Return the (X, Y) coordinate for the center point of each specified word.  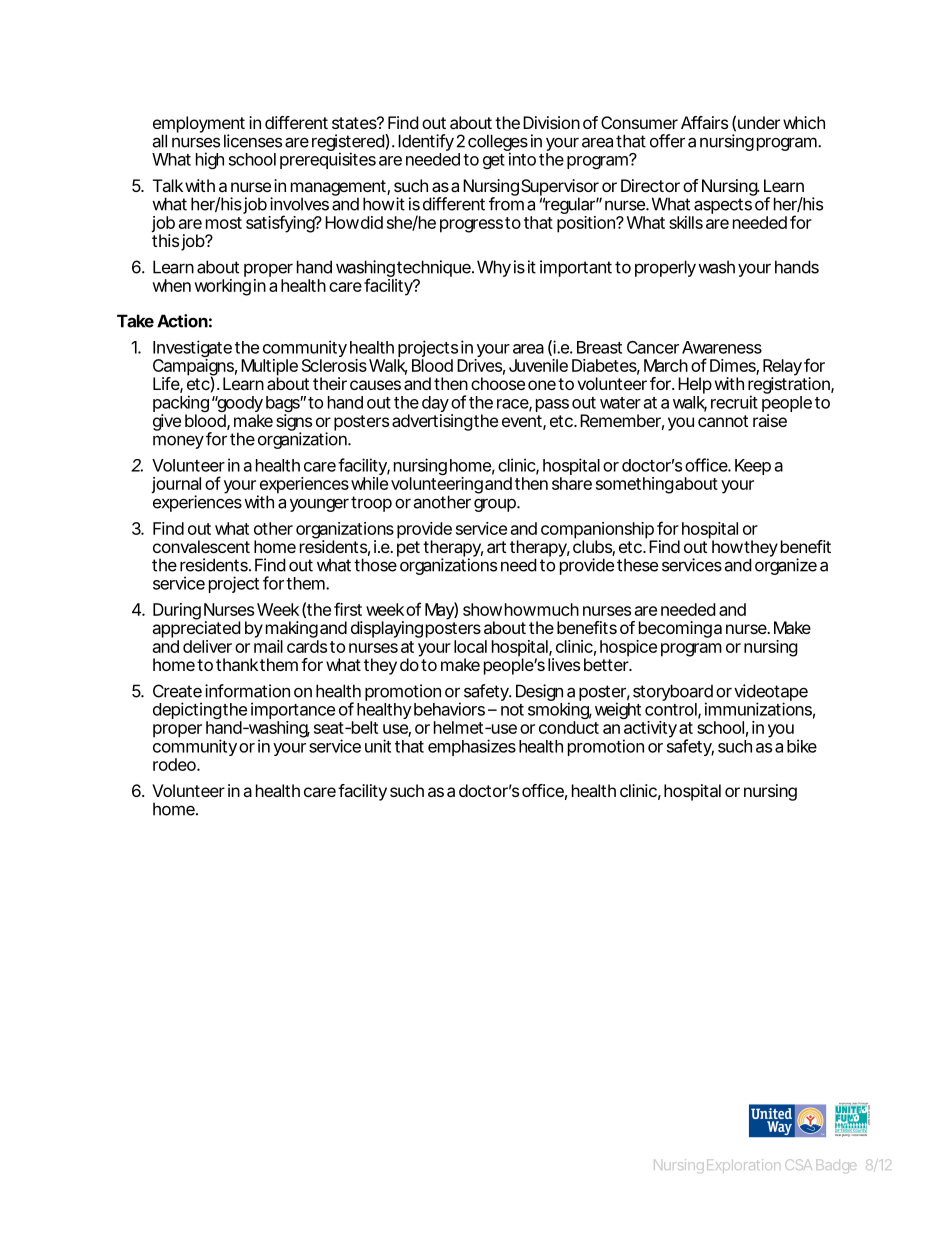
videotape (771, 693)
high (210, 160)
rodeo (175, 764)
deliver (207, 646)
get (494, 161)
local (470, 646)
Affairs (704, 122)
